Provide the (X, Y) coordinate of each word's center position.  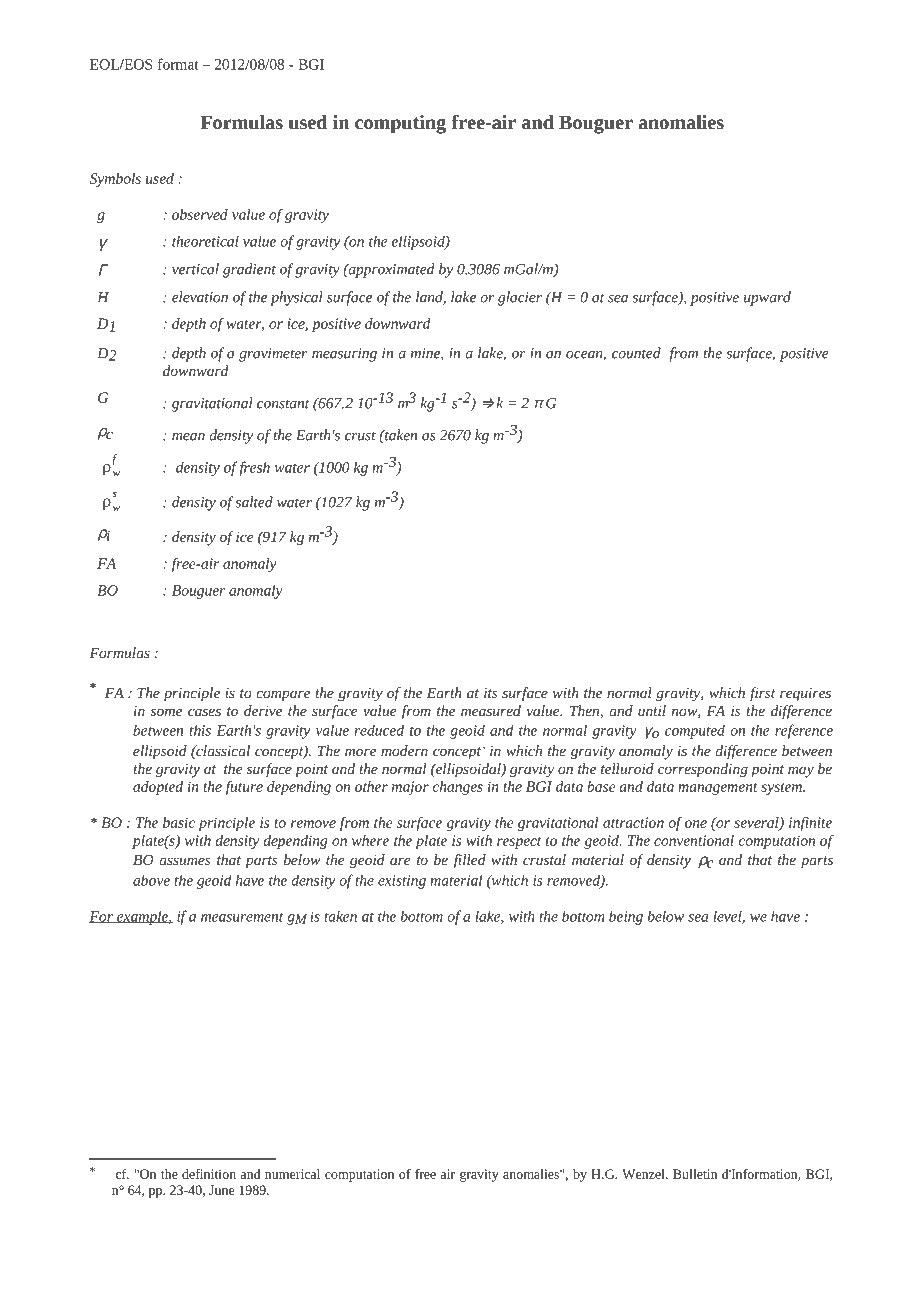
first (762, 694)
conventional (694, 840)
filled (470, 861)
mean (188, 437)
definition (209, 1174)
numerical (292, 1174)
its (491, 693)
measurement (242, 917)
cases (204, 712)
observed (200, 214)
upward (767, 298)
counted (636, 353)
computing (400, 124)
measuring (344, 355)
